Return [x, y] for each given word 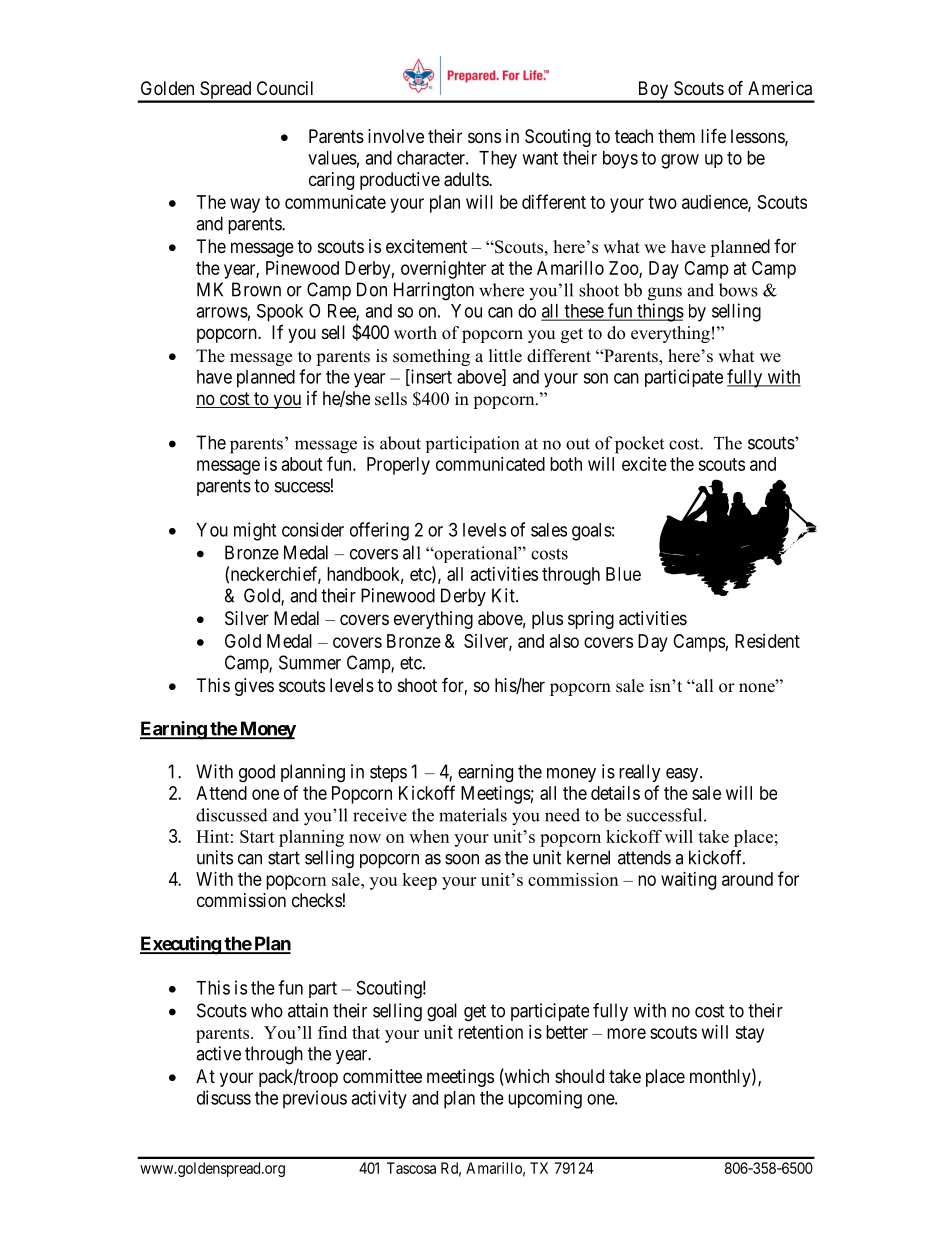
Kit [504, 595]
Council [285, 88]
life [713, 135]
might [255, 531]
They [498, 160]
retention [490, 1032]
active [218, 1053]
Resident [767, 641]
